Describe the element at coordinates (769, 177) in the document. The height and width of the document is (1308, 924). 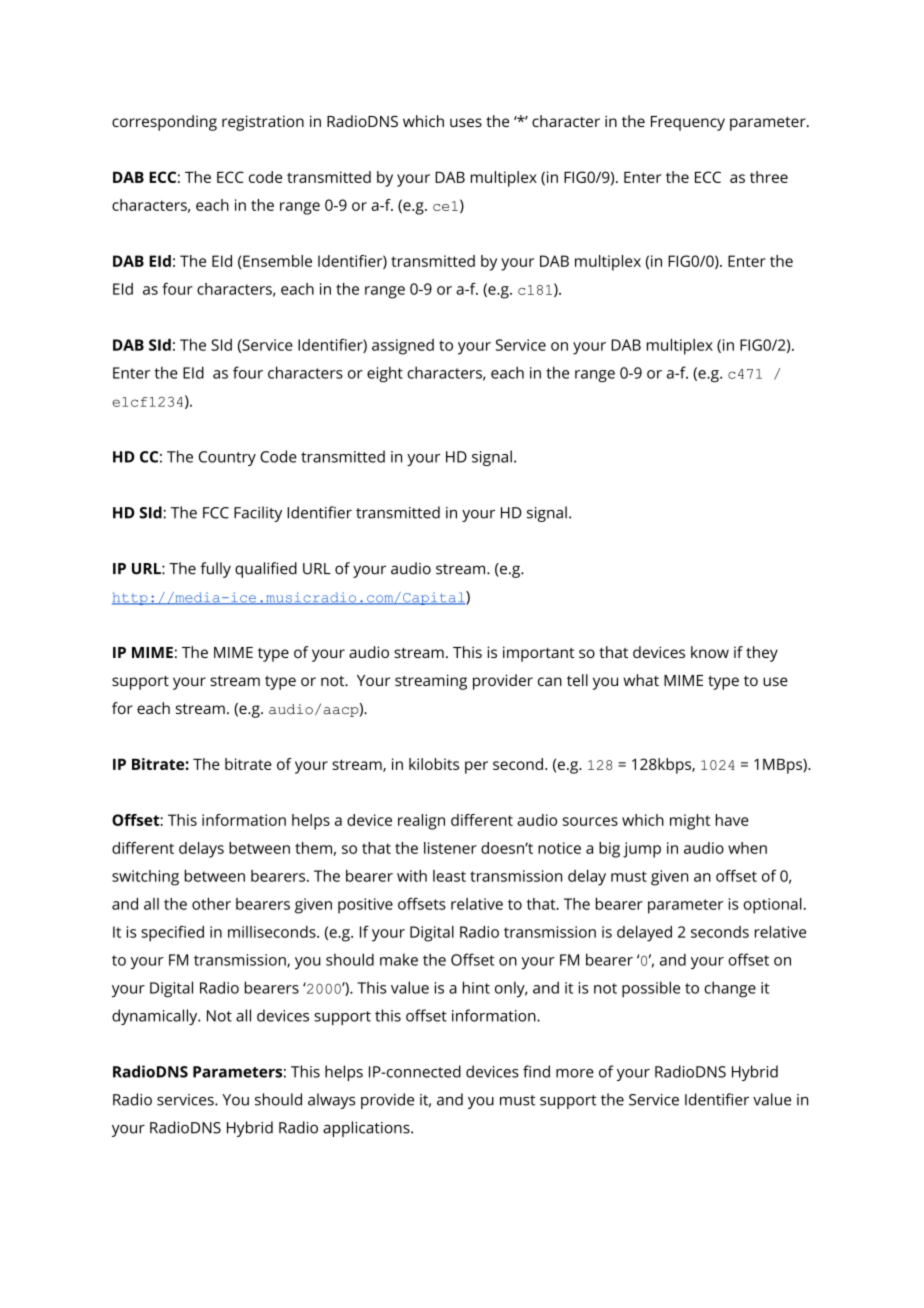
I see `three` at that location.
